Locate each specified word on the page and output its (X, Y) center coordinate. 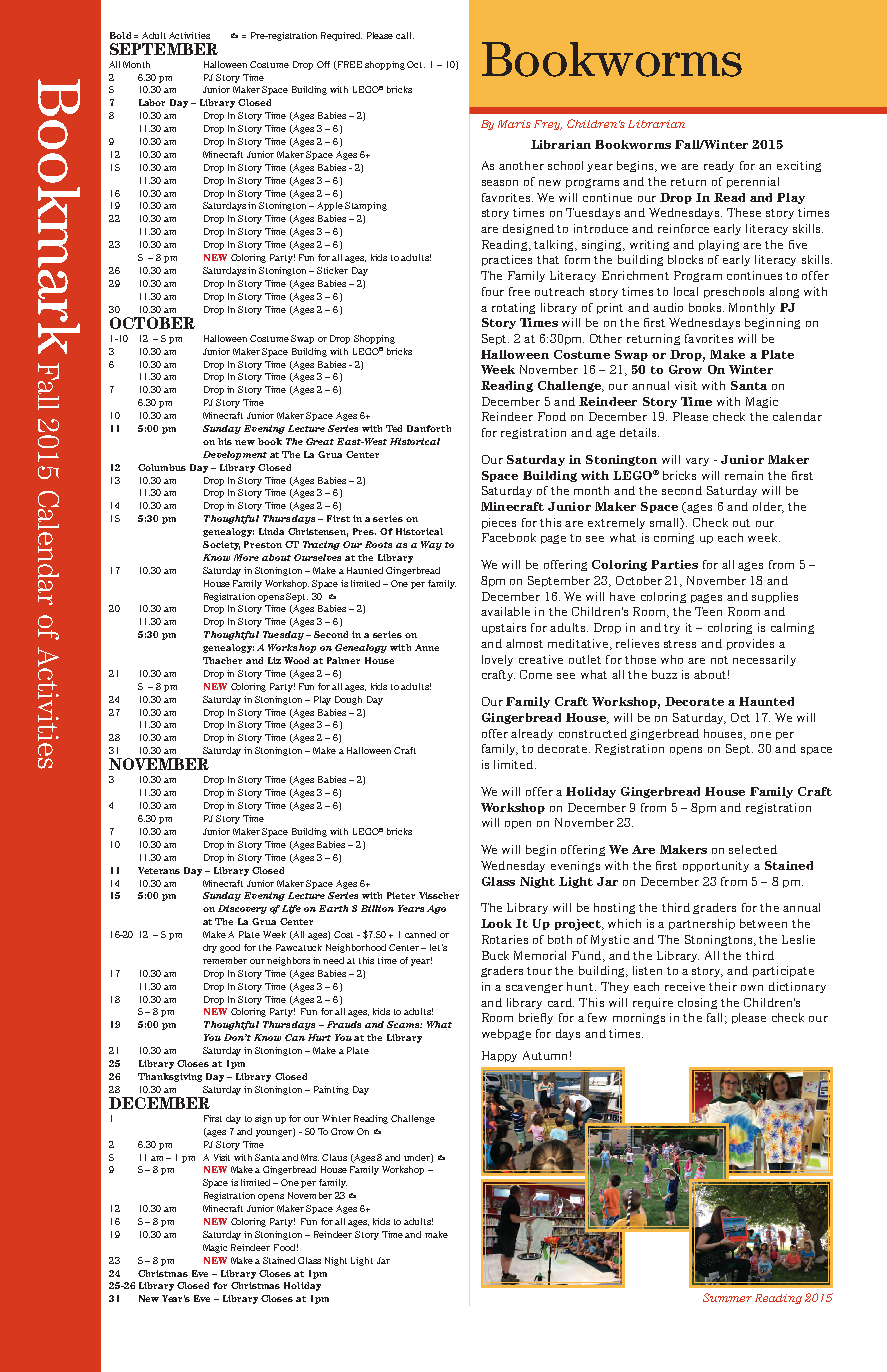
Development (235, 455)
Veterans (159, 870)
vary (697, 462)
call (405, 35)
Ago (436, 909)
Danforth (429, 428)
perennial (753, 182)
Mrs (310, 1157)
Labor (152, 102)
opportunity (716, 866)
